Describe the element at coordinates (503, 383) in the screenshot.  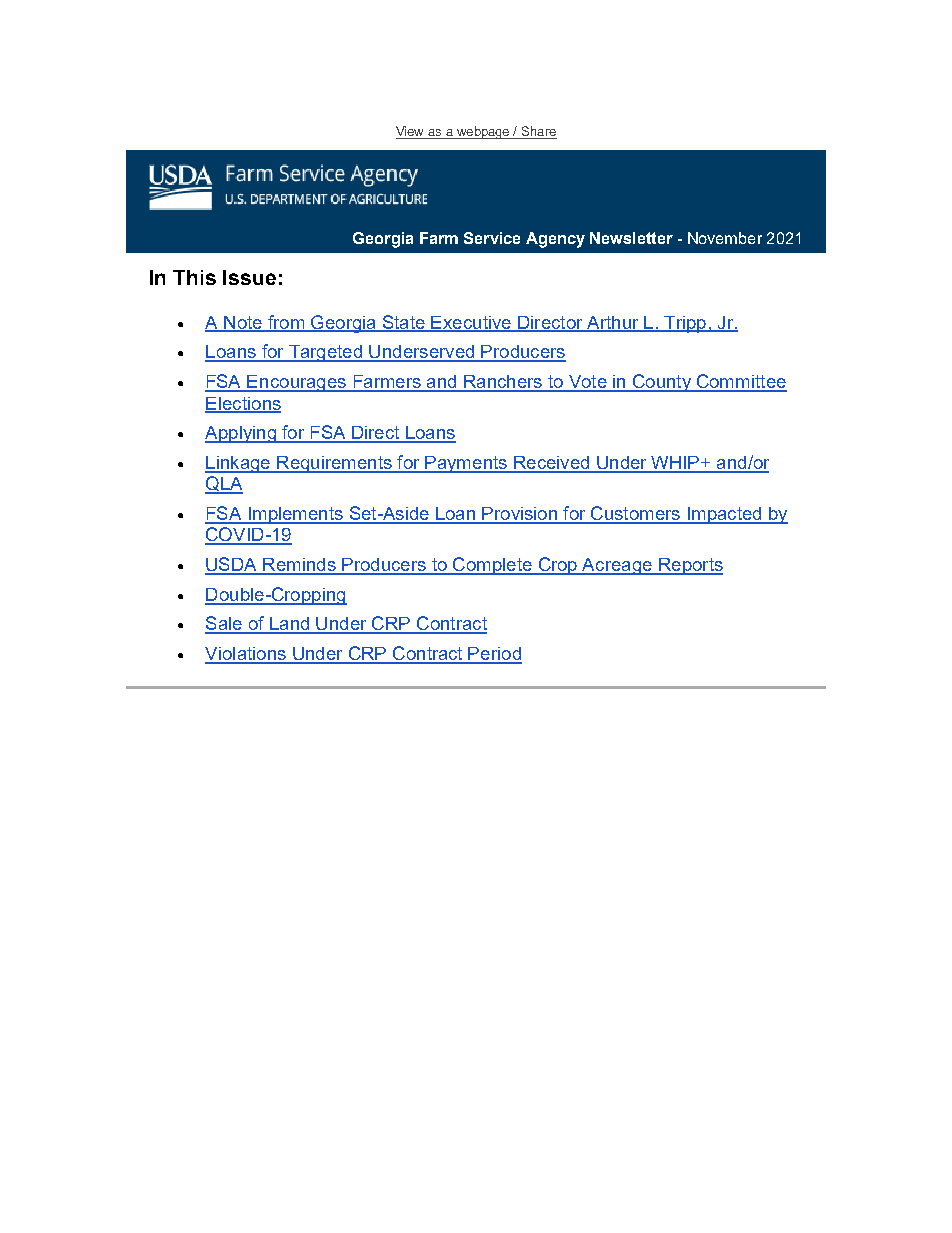
I see `Ranchers` at that location.
